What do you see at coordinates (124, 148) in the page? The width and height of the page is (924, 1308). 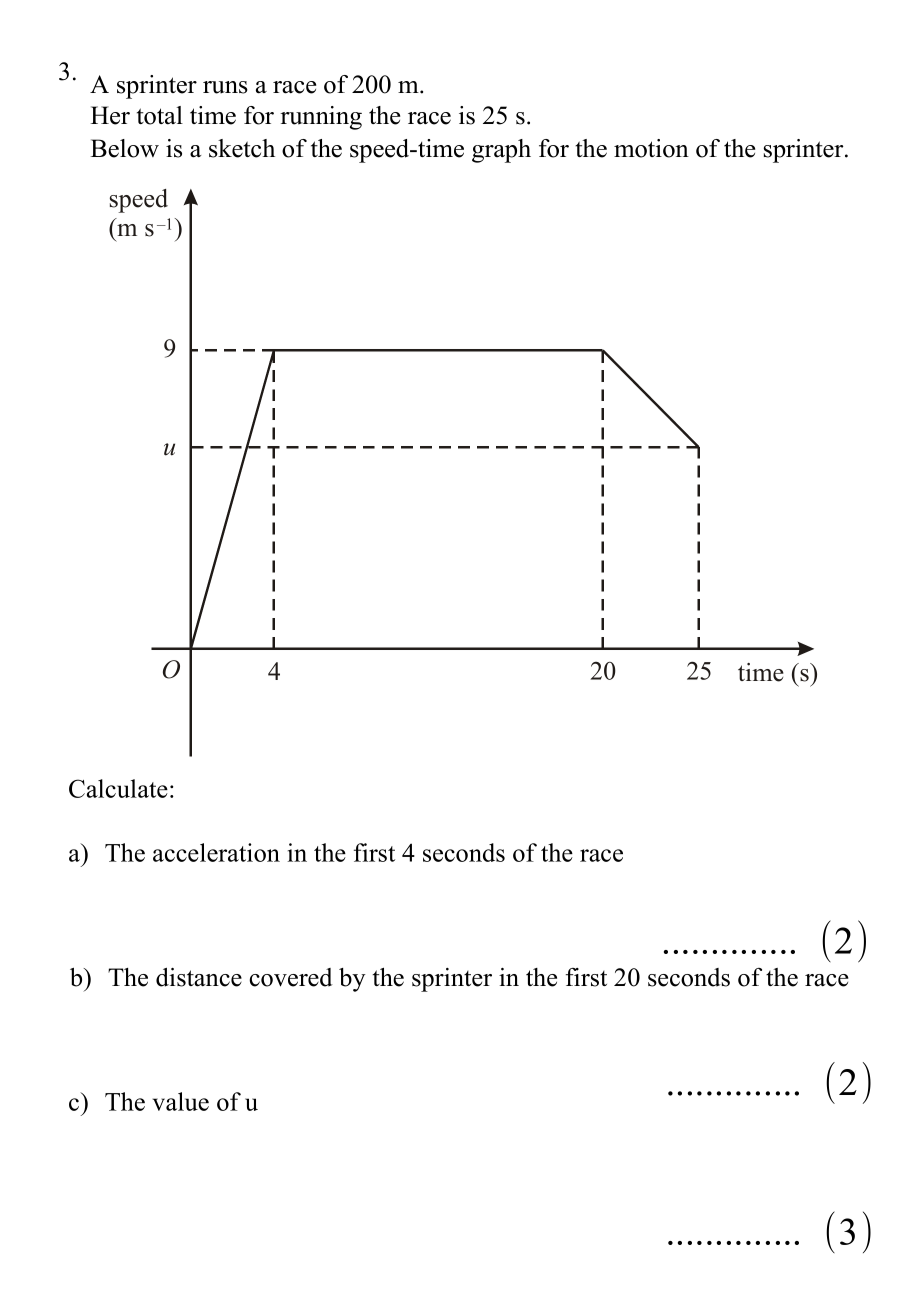 I see `Below` at bounding box center [124, 148].
